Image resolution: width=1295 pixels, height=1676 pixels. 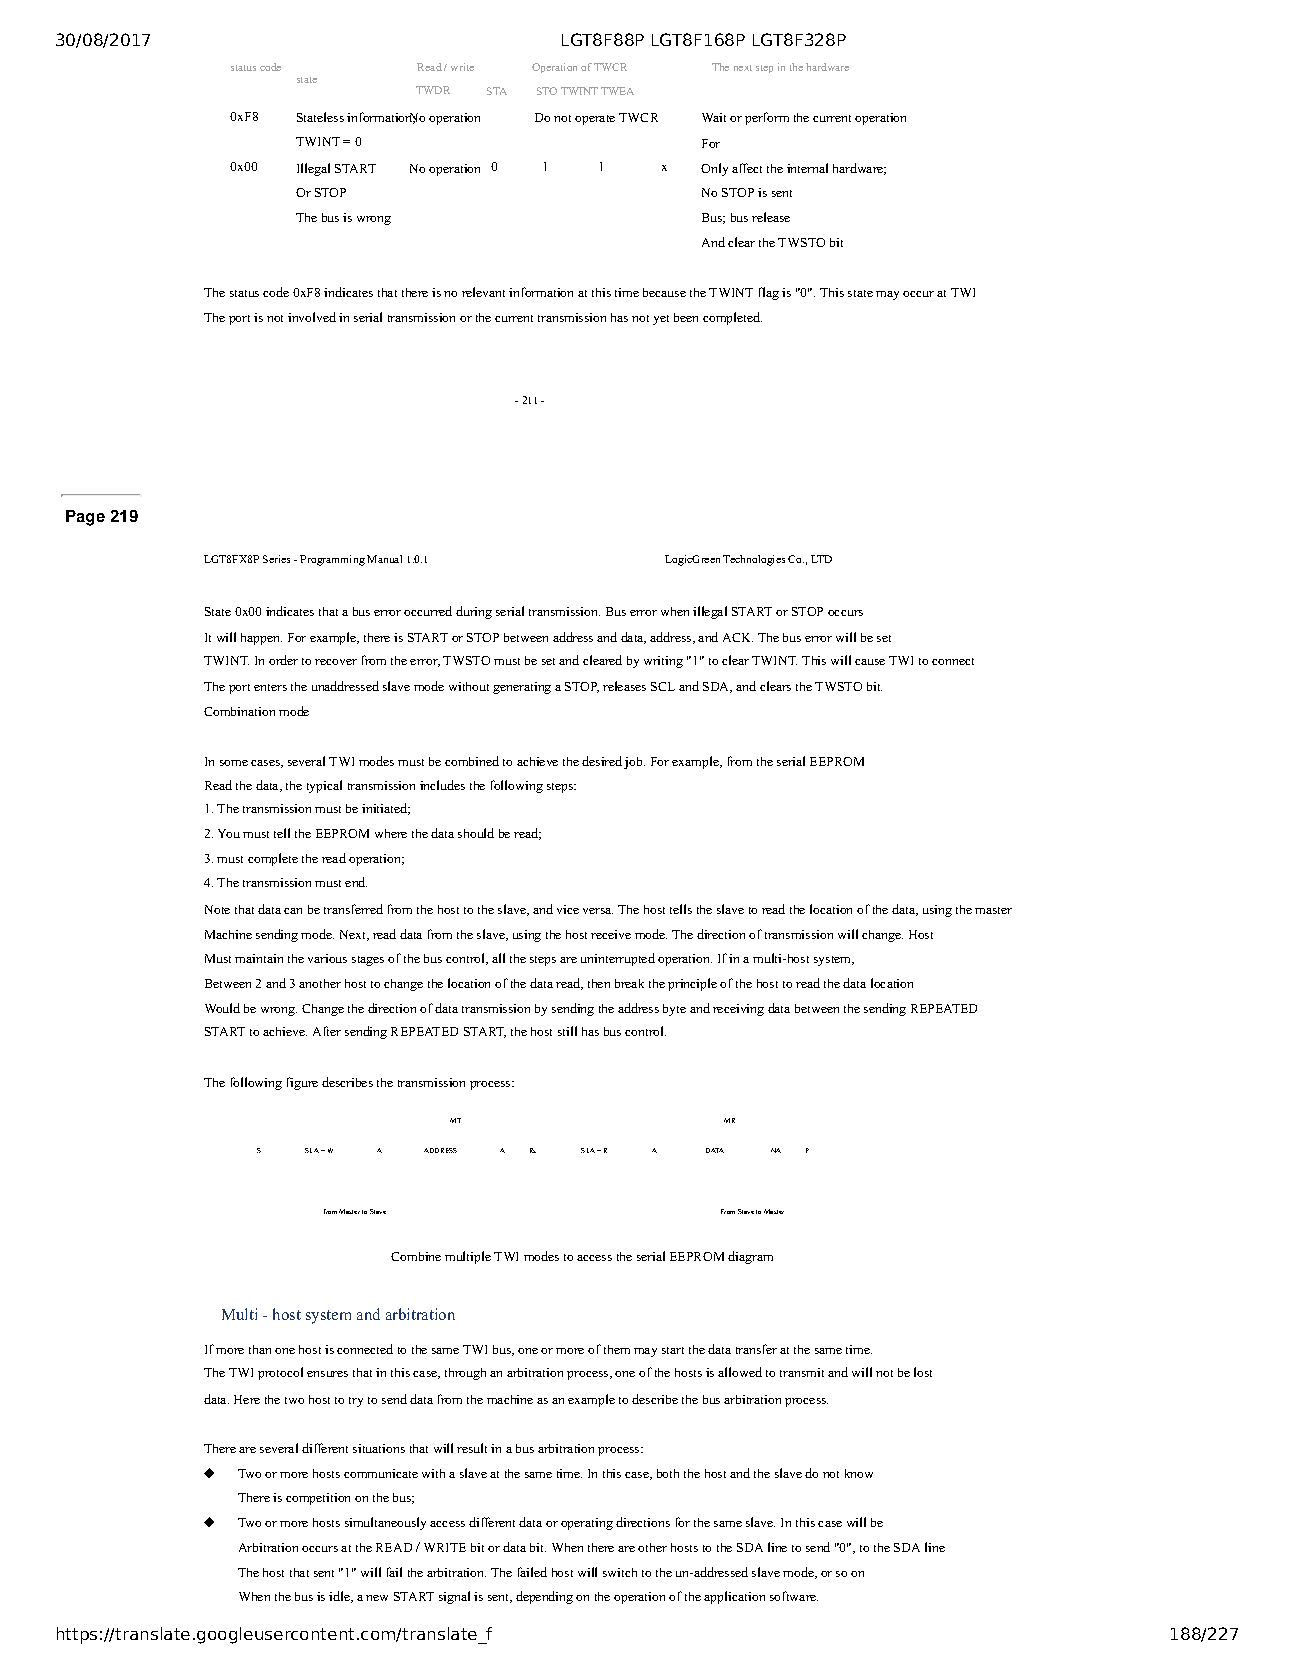 I want to click on should, so click(x=476, y=833).
